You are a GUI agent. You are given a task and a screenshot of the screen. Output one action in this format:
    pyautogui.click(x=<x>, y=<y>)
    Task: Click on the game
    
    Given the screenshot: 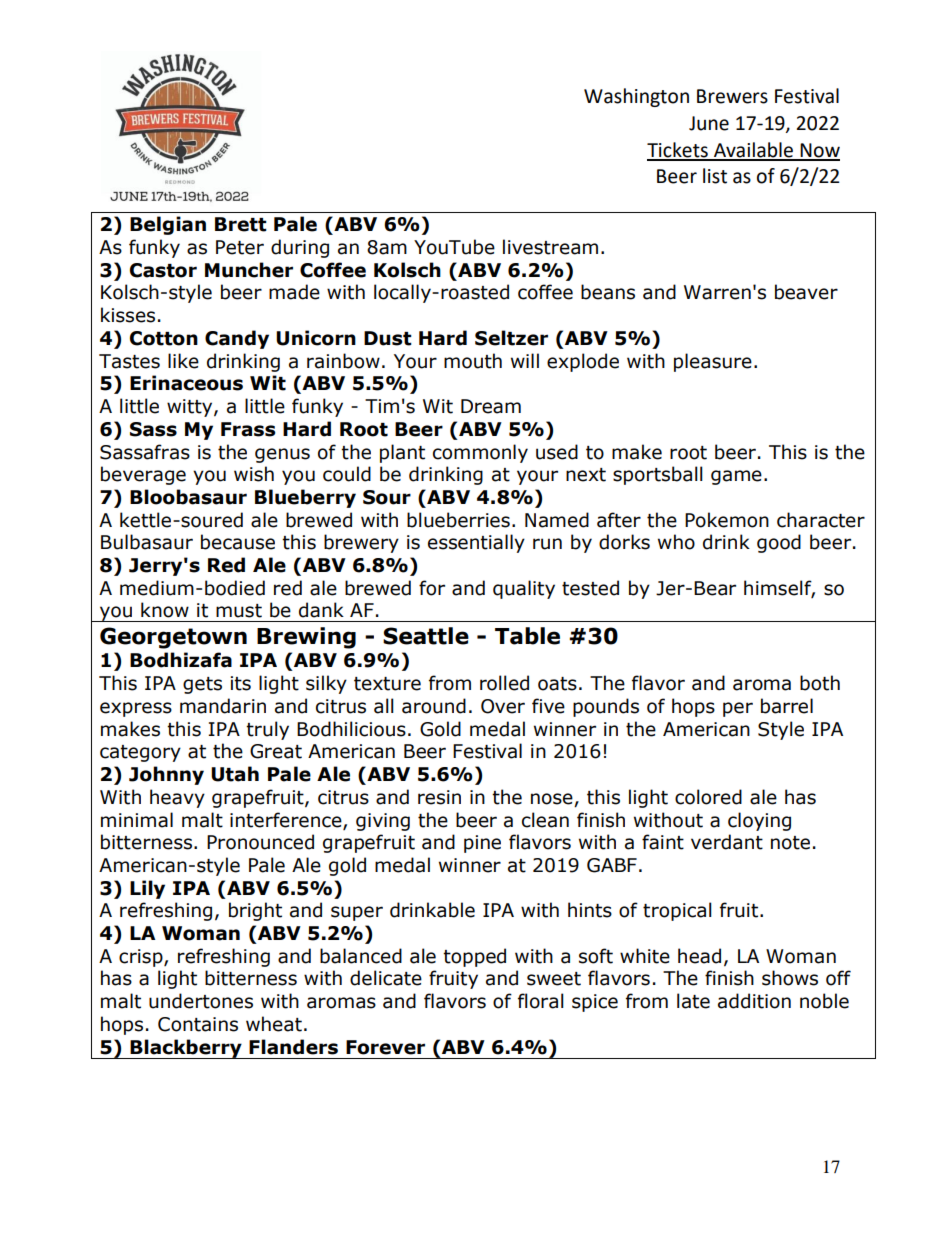 What is the action you would take?
    pyautogui.click(x=736, y=477)
